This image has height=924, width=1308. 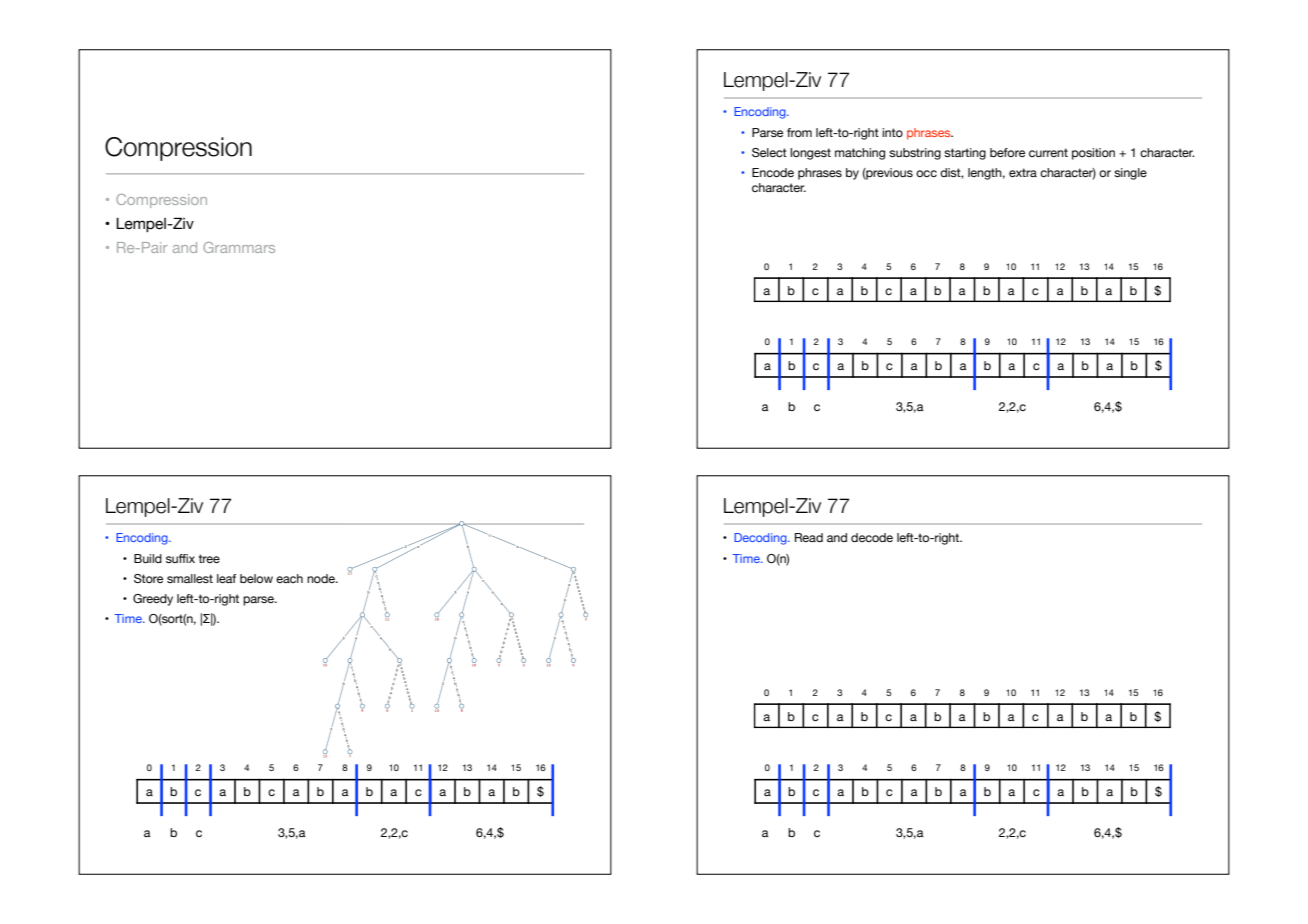 I want to click on Grammars, so click(x=239, y=247).
